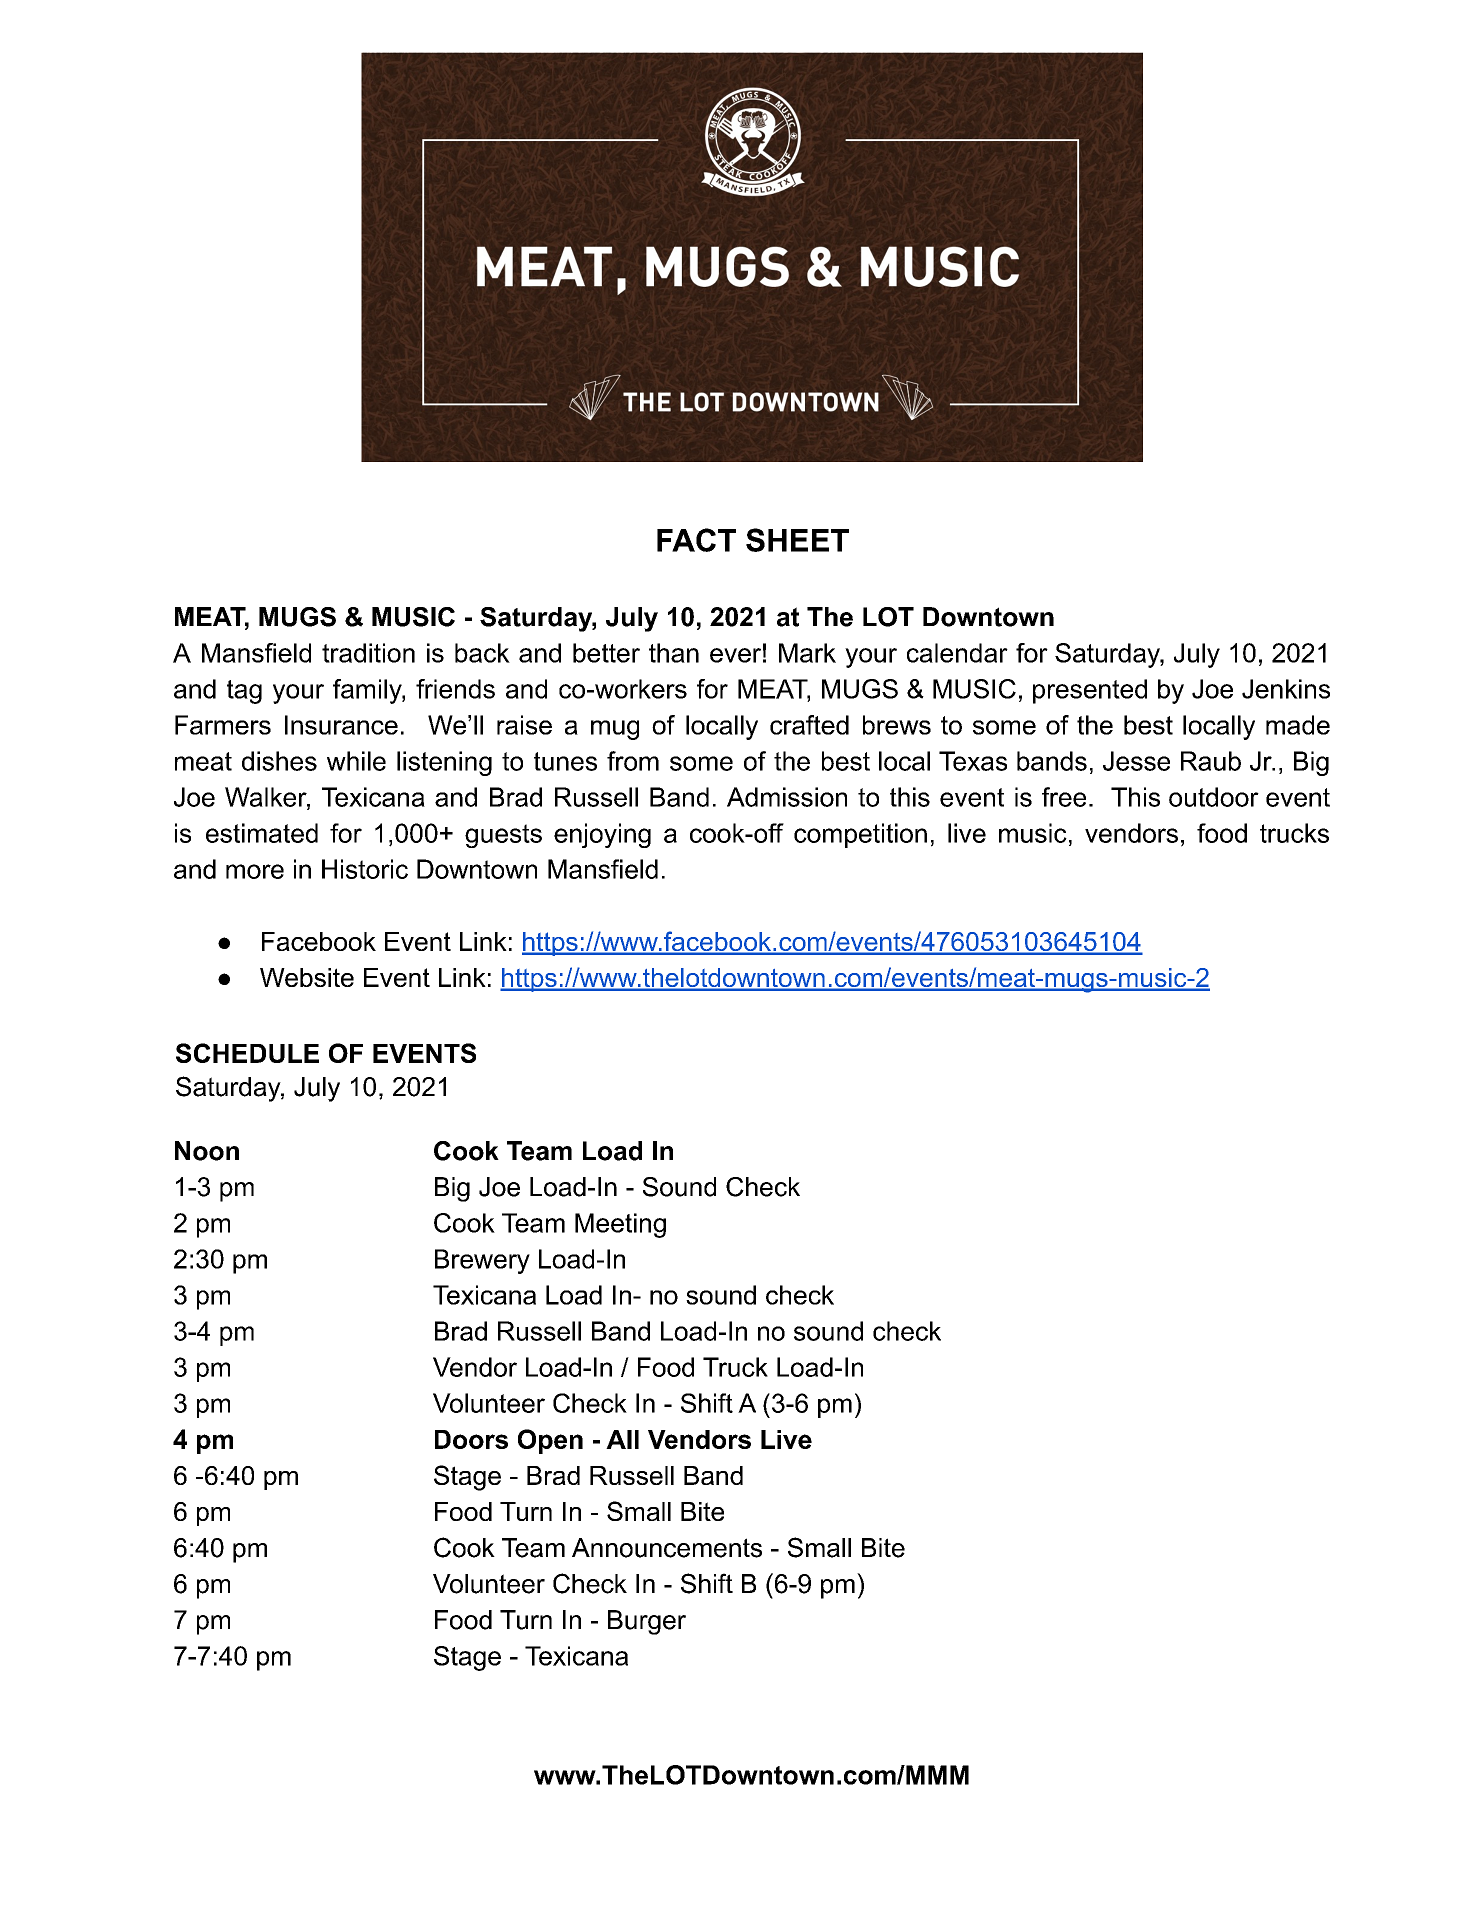  What do you see at coordinates (797, 540) in the page?
I see `SHEET` at bounding box center [797, 540].
